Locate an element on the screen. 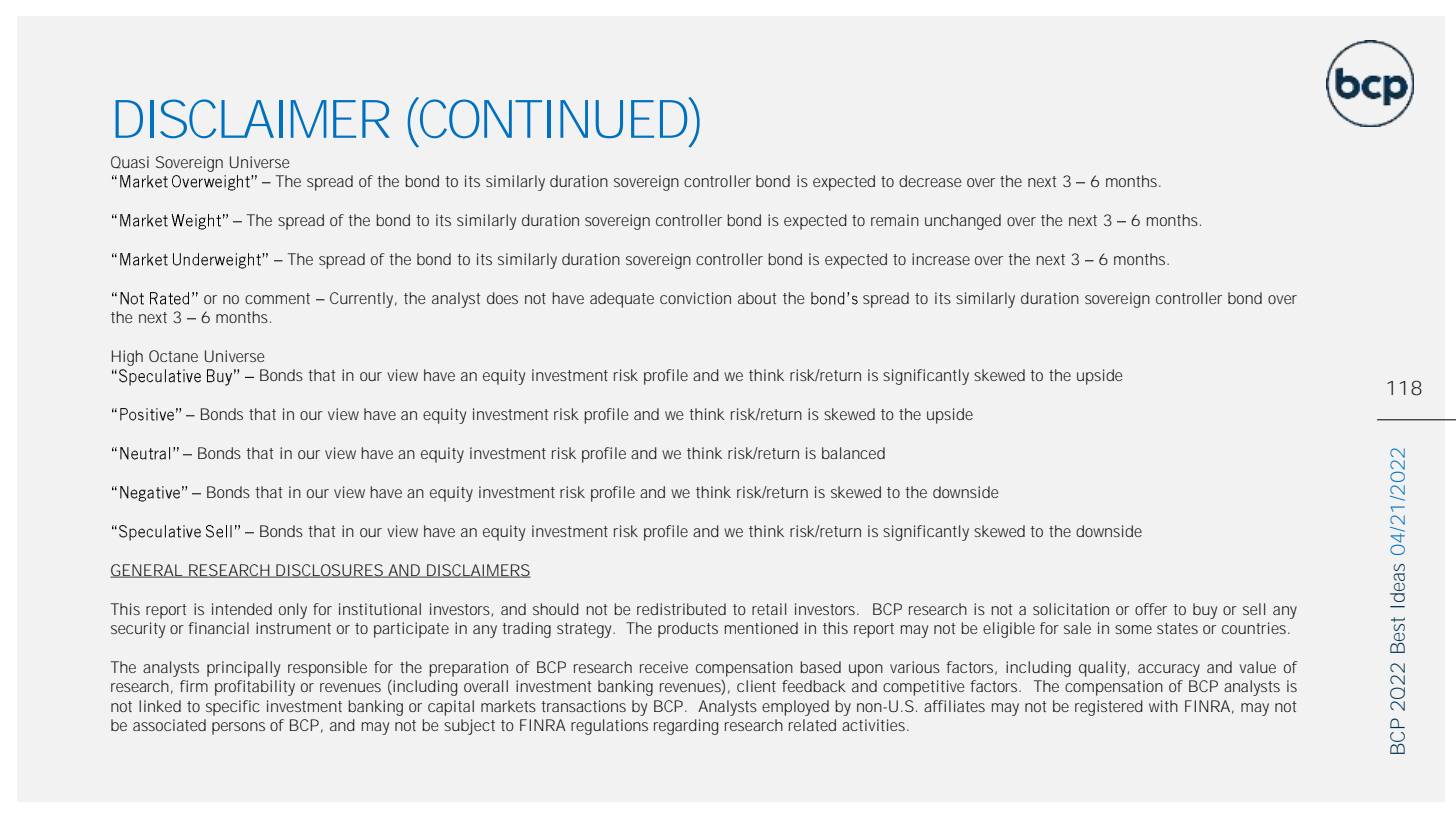 This screenshot has height=819, width=1456. decrease is located at coordinates (930, 181).
